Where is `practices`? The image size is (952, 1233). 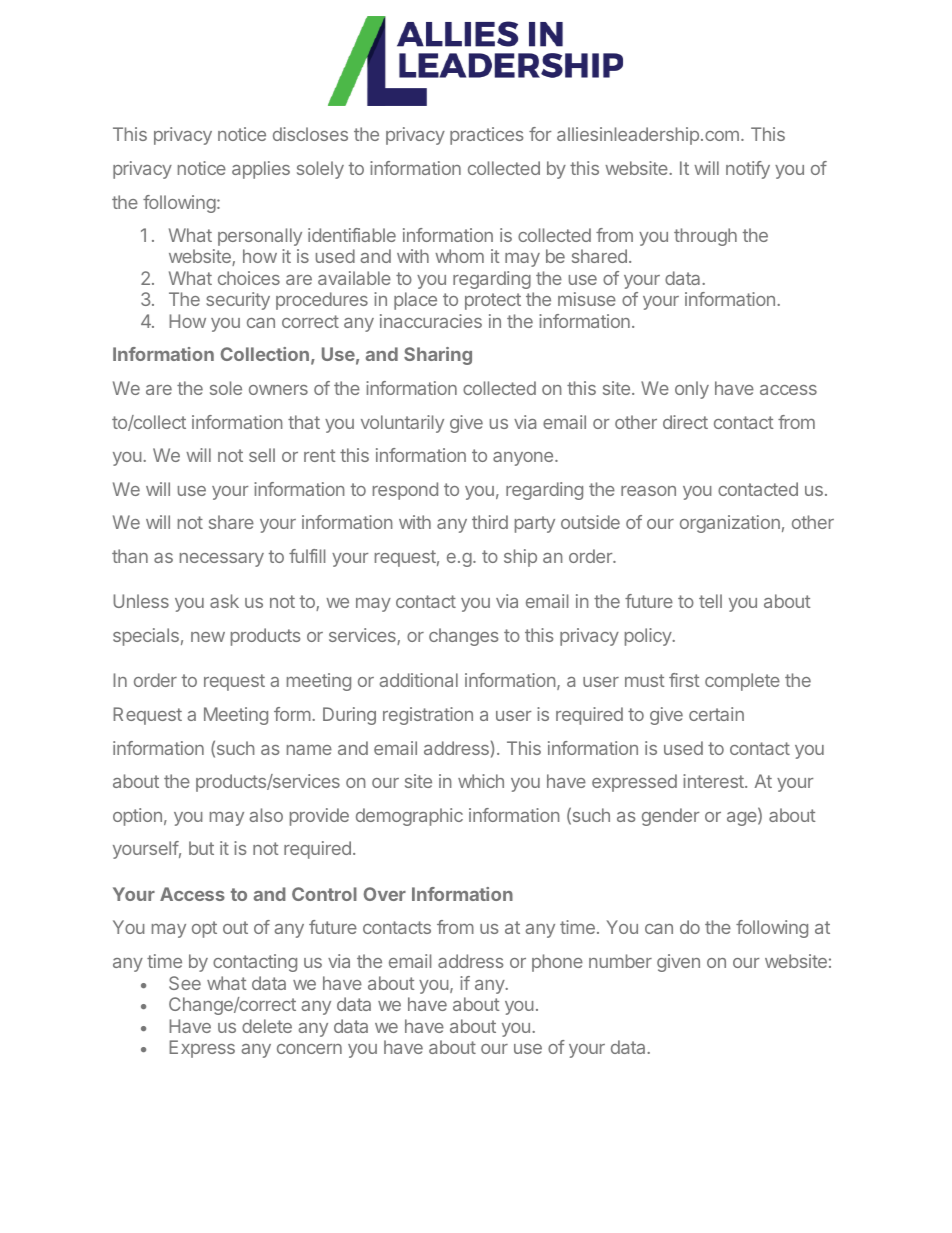
practices is located at coordinates (486, 136).
